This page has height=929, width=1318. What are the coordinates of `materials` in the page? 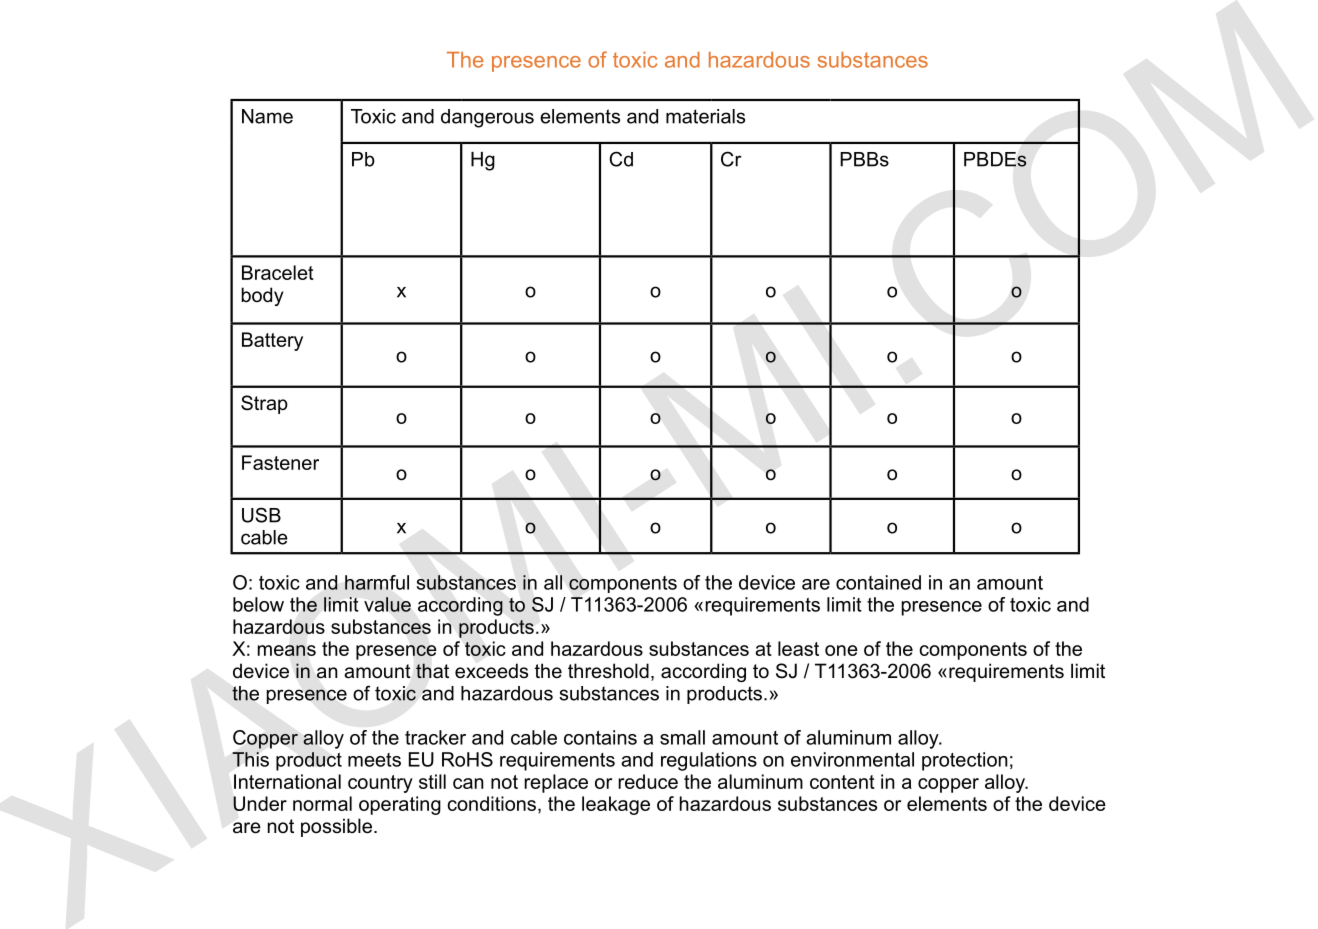 It's located at (705, 116).
